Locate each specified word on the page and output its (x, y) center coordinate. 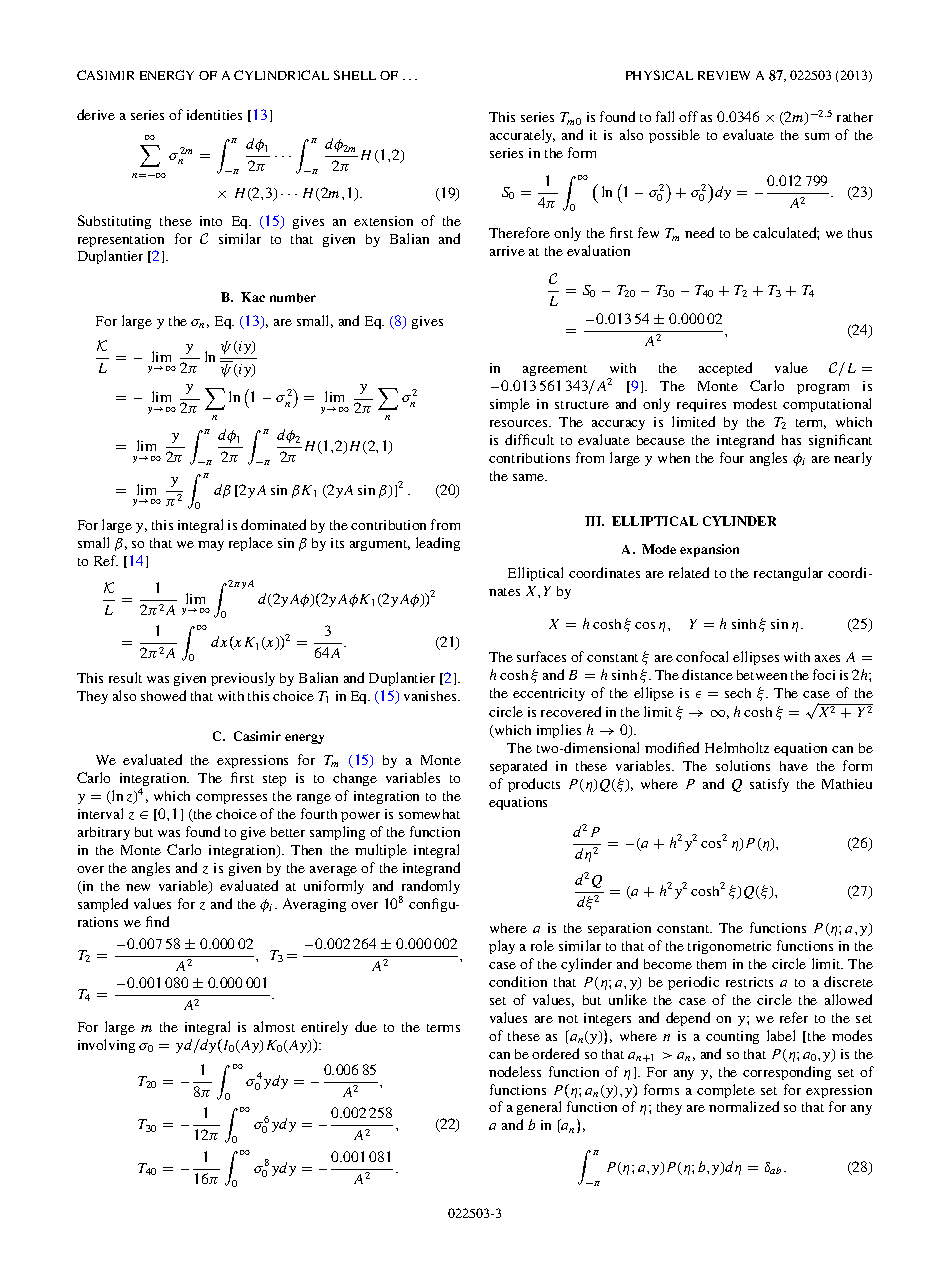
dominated (273, 524)
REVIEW (724, 75)
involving (106, 1046)
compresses (231, 799)
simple (510, 405)
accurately (522, 136)
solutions (743, 765)
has (791, 440)
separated (518, 767)
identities (214, 114)
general (539, 1108)
